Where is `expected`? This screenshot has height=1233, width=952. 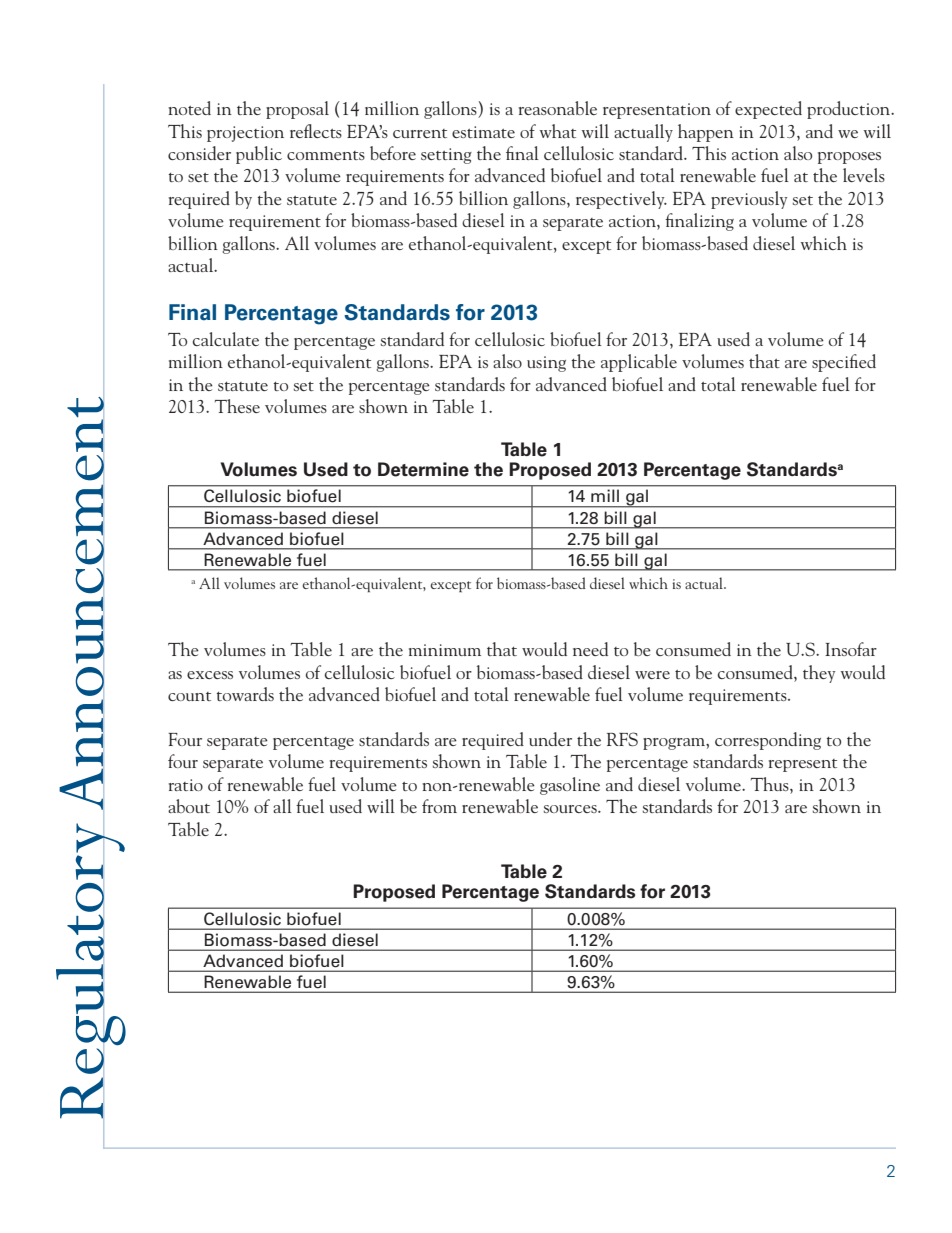
expected is located at coordinates (768, 110).
